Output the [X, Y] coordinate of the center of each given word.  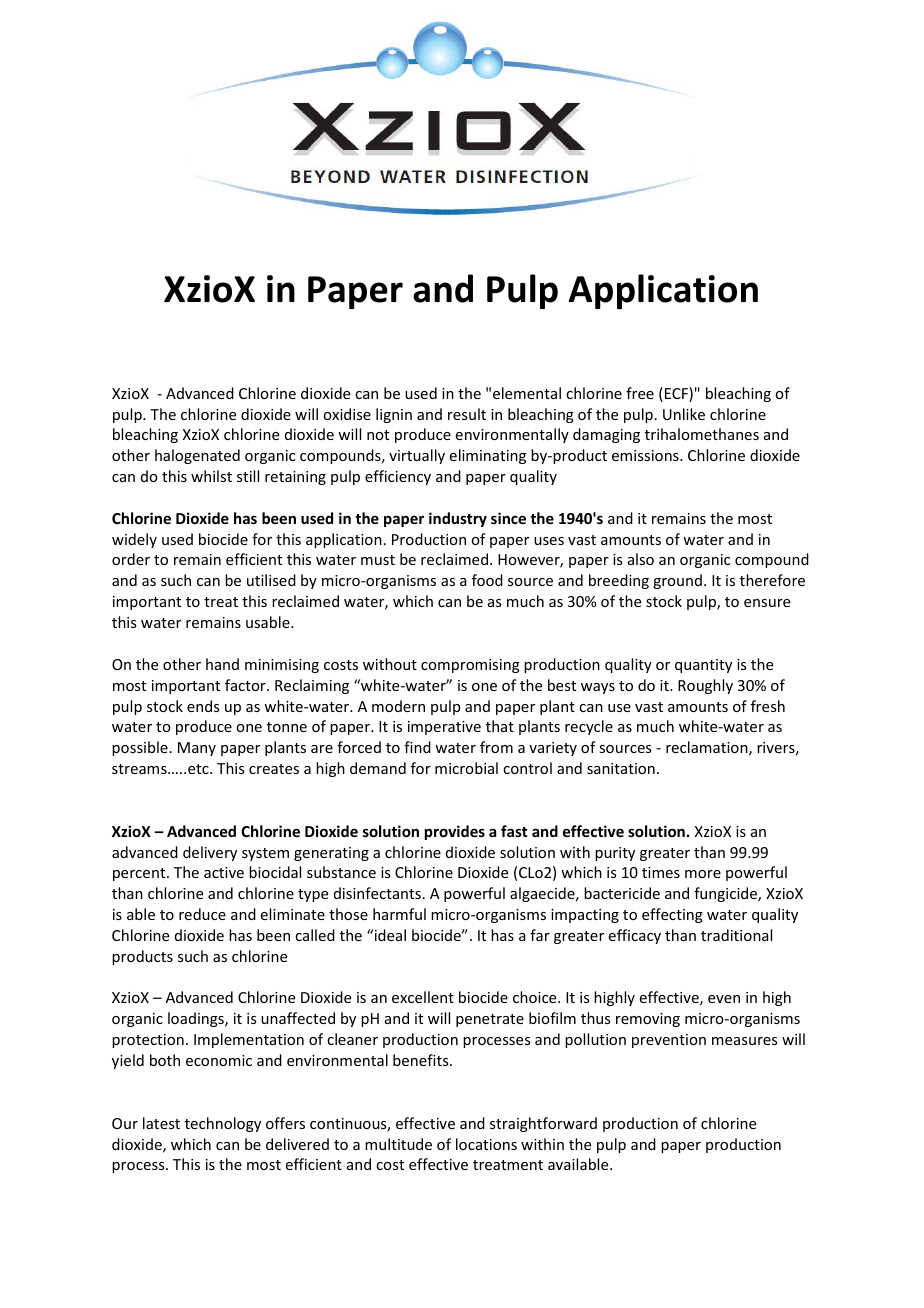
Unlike [684, 414]
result [467, 414]
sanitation [621, 768]
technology [223, 1124]
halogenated [197, 456]
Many [197, 749]
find [417, 747]
